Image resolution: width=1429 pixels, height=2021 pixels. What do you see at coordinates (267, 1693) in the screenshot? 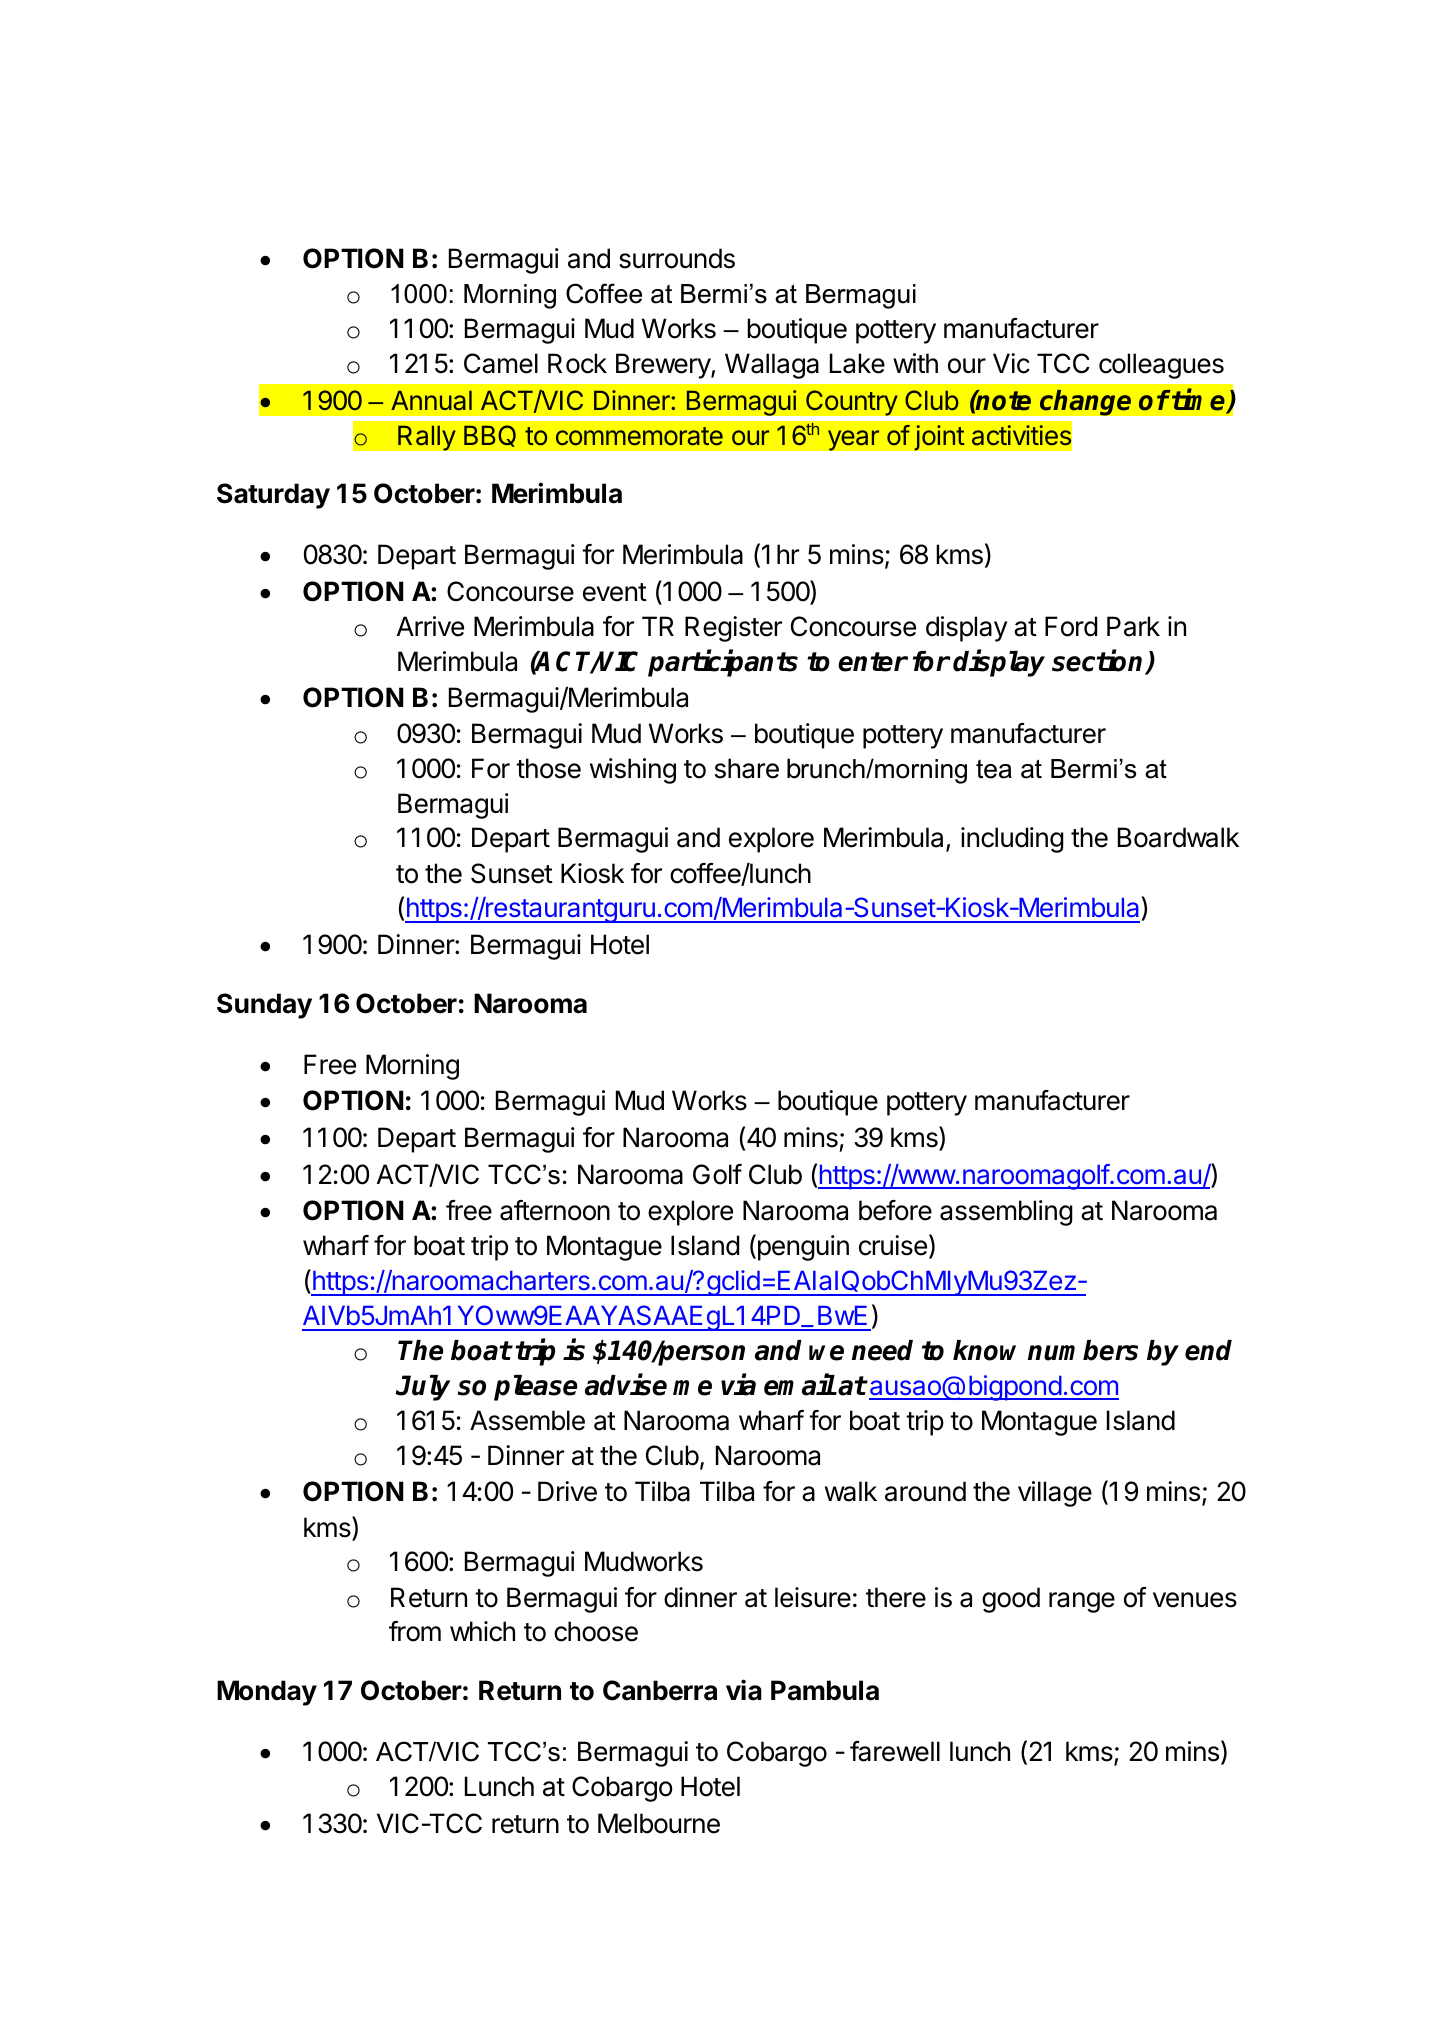
I see `Monday` at bounding box center [267, 1693].
